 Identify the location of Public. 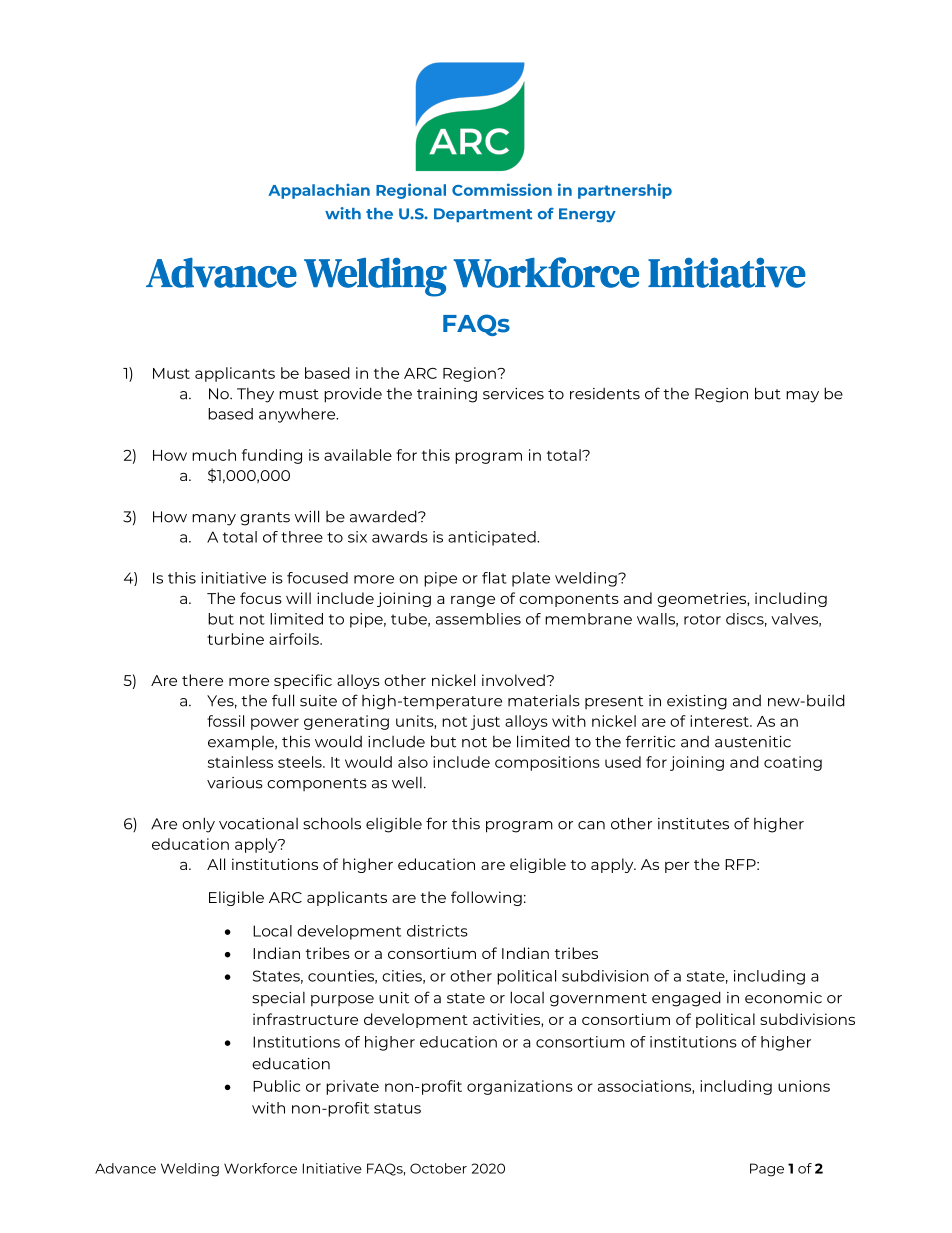
(276, 1086).
